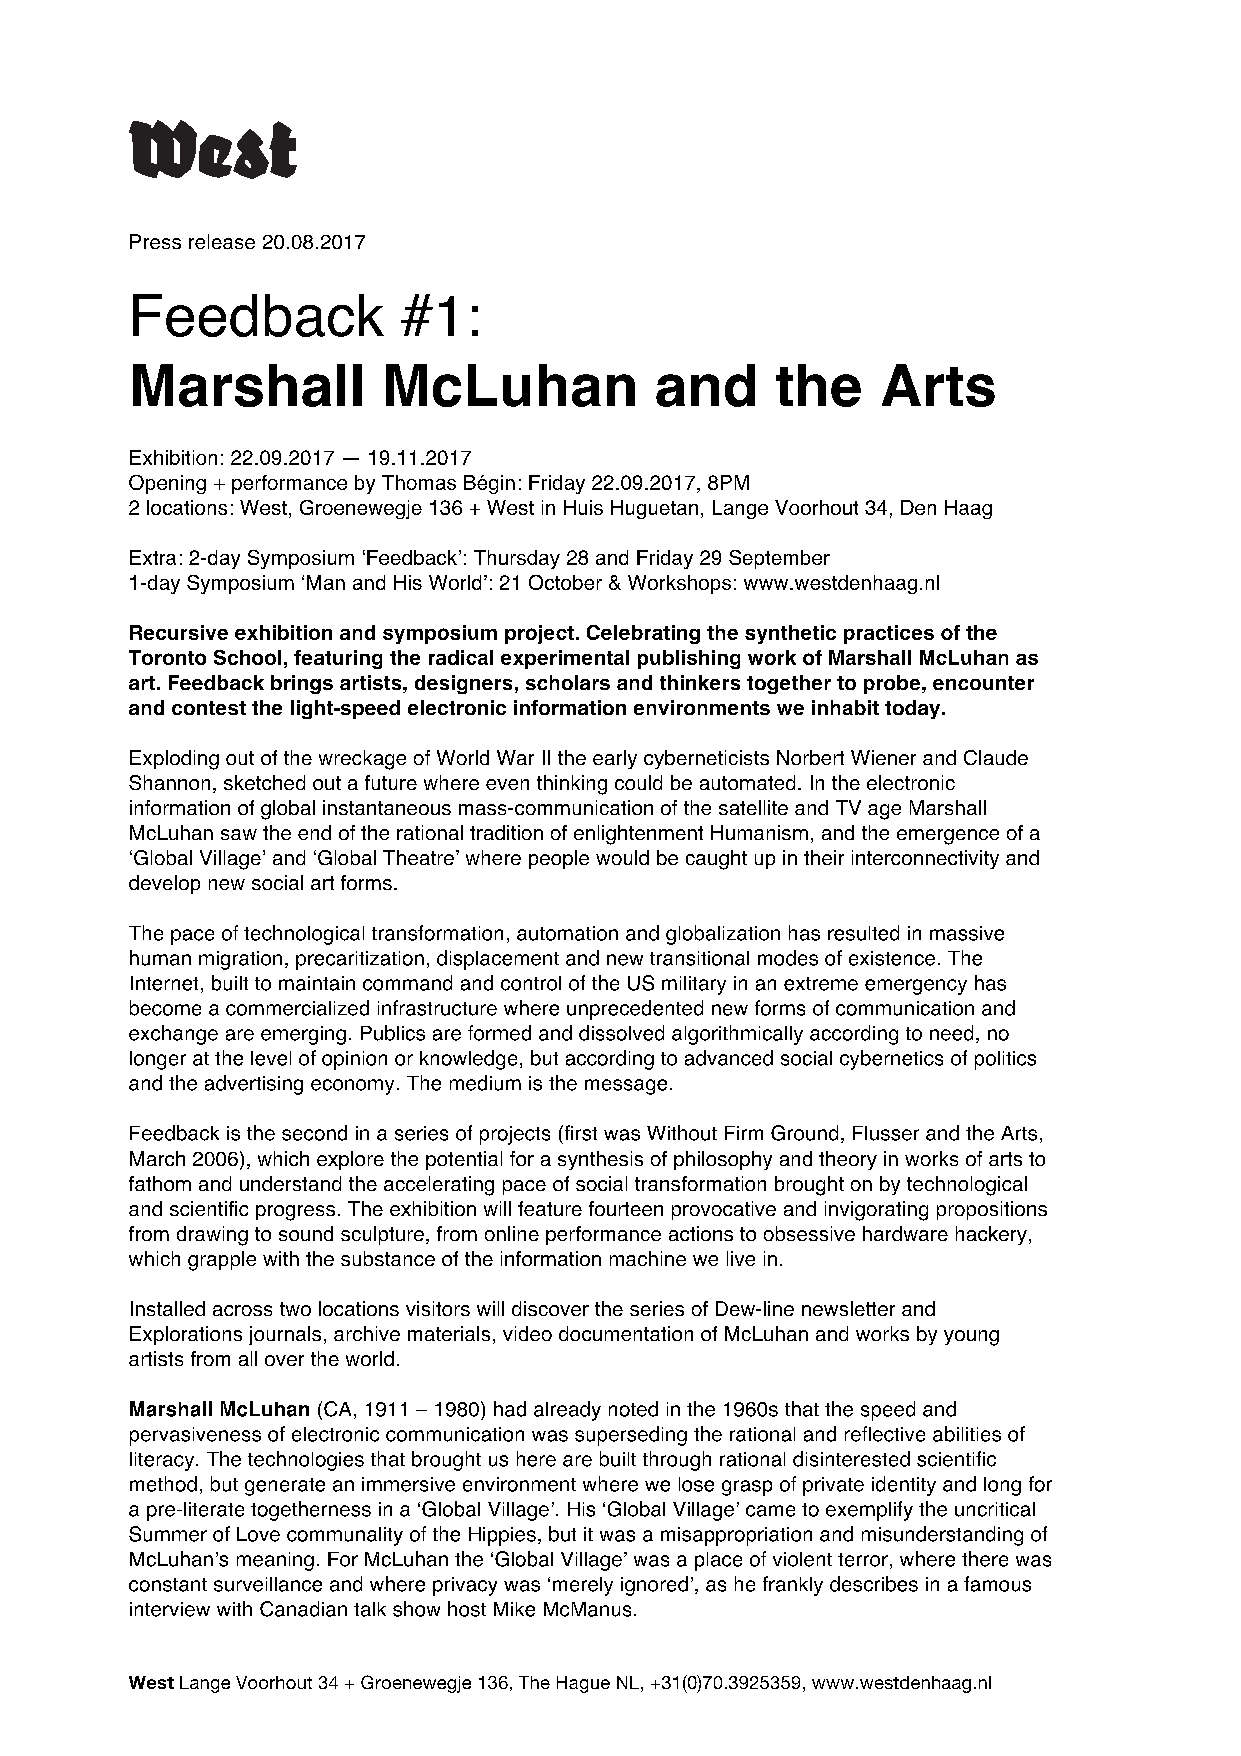  What do you see at coordinates (303, 1609) in the page?
I see `Canadian` at bounding box center [303, 1609].
